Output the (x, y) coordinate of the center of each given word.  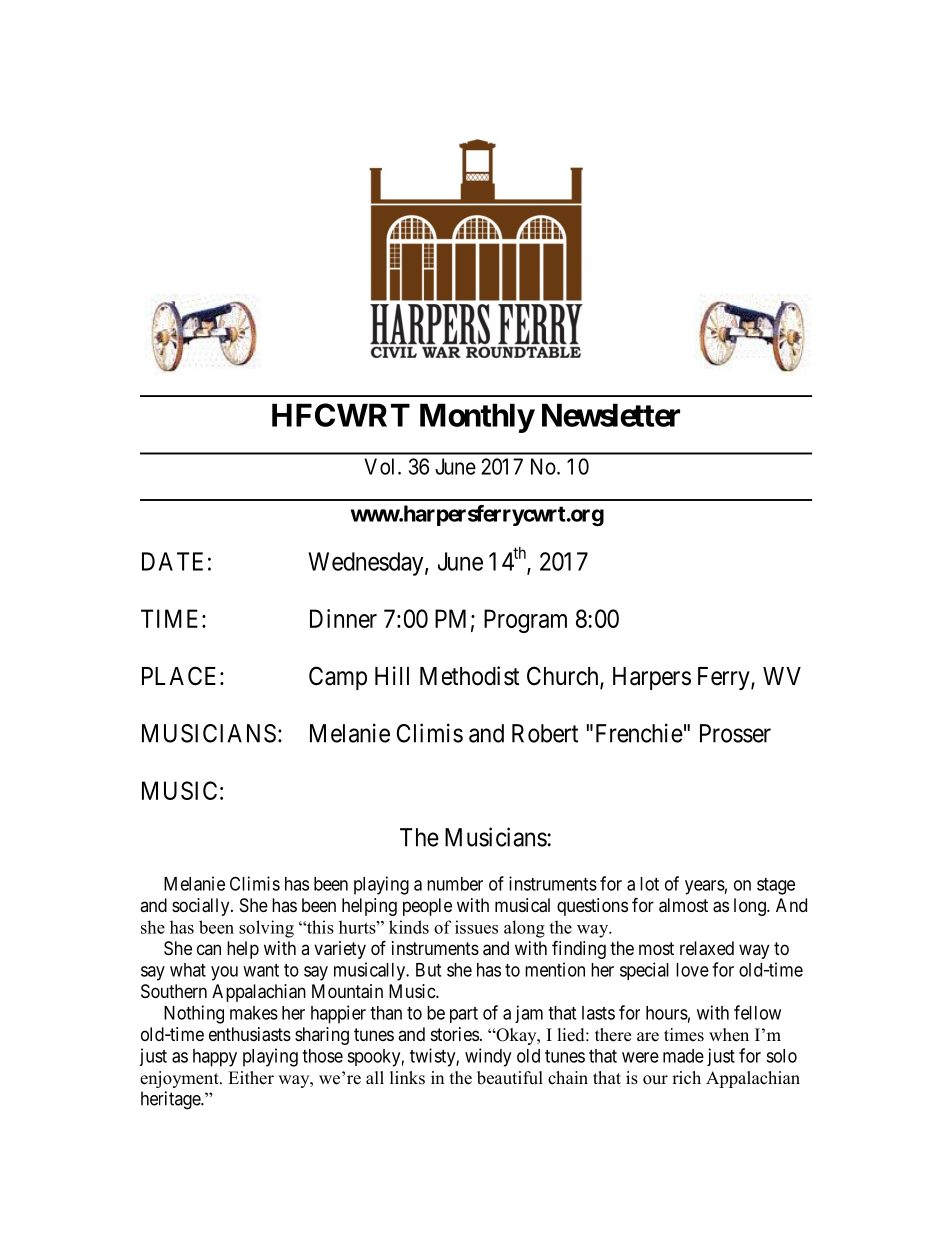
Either (251, 1078)
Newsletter (611, 415)
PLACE (181, 676)
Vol (381, 466)
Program (525, 621)
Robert (545, 733)
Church (564, 677)
